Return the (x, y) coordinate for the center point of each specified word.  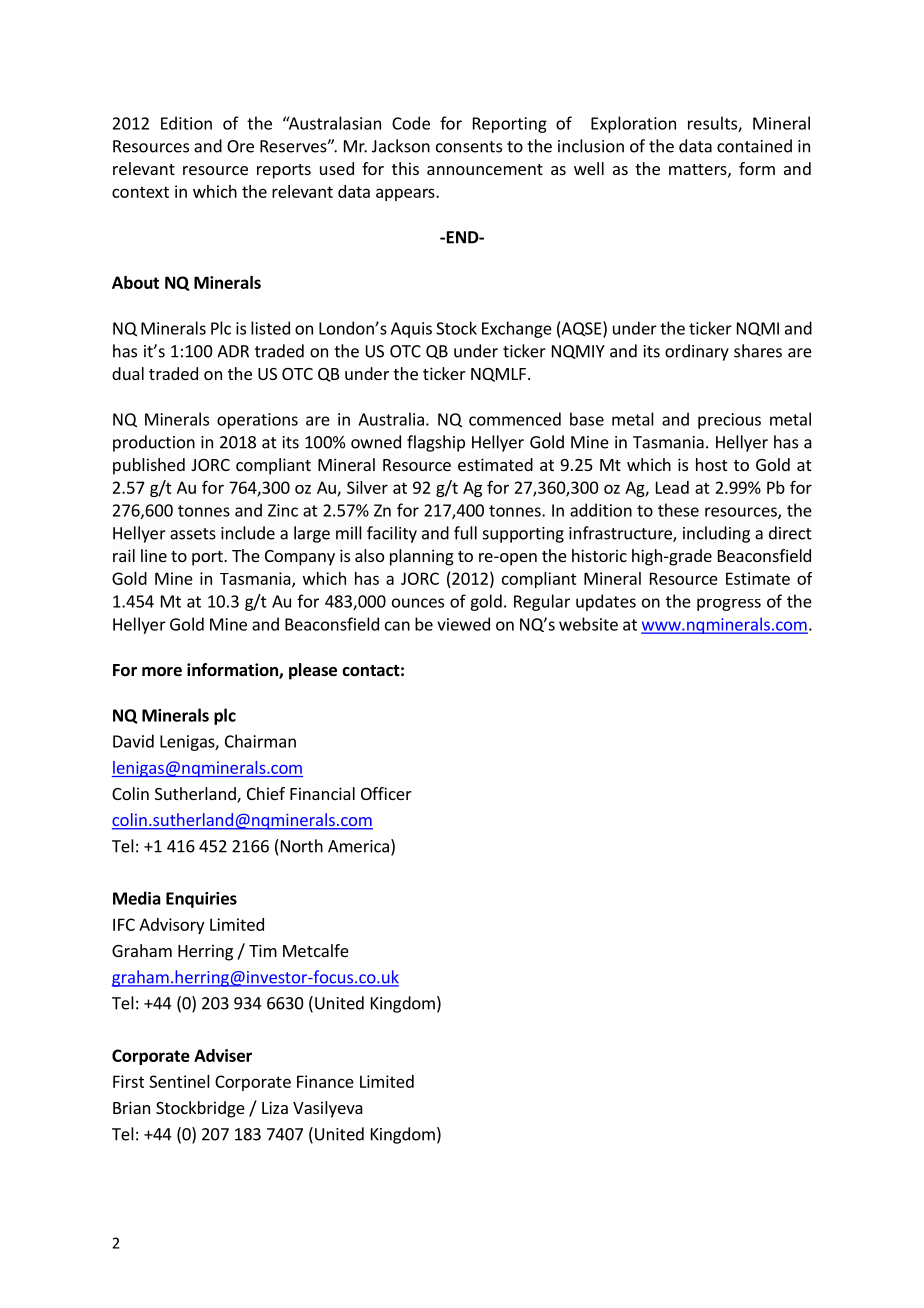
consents (469, 147)
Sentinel (179, 1081)
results (713, 124)
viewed (463, 624)
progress (729, 604)
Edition (186, 123)
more (162, 672)
